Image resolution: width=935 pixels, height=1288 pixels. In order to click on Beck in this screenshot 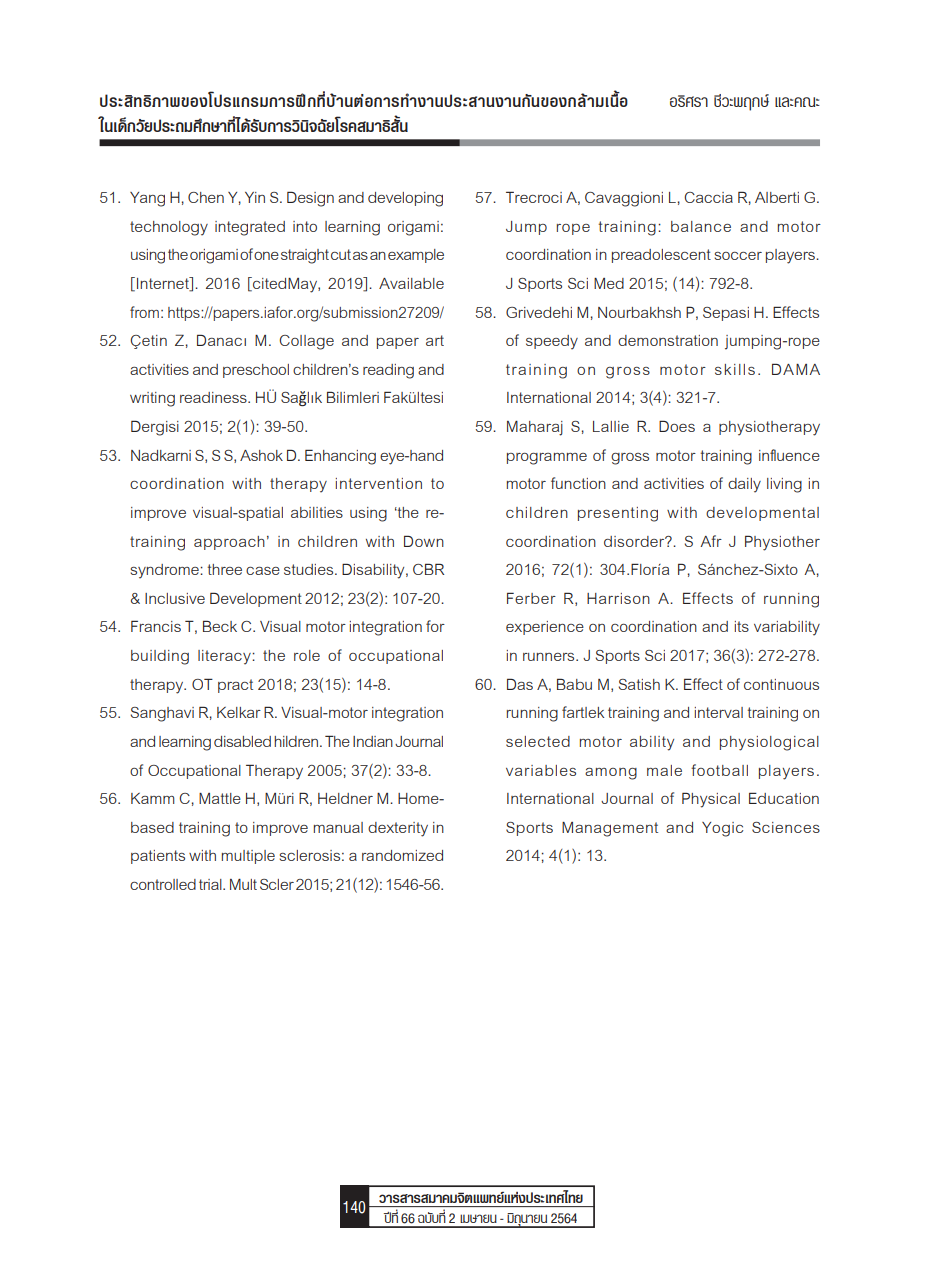, I will do `click(220, 626)`.
